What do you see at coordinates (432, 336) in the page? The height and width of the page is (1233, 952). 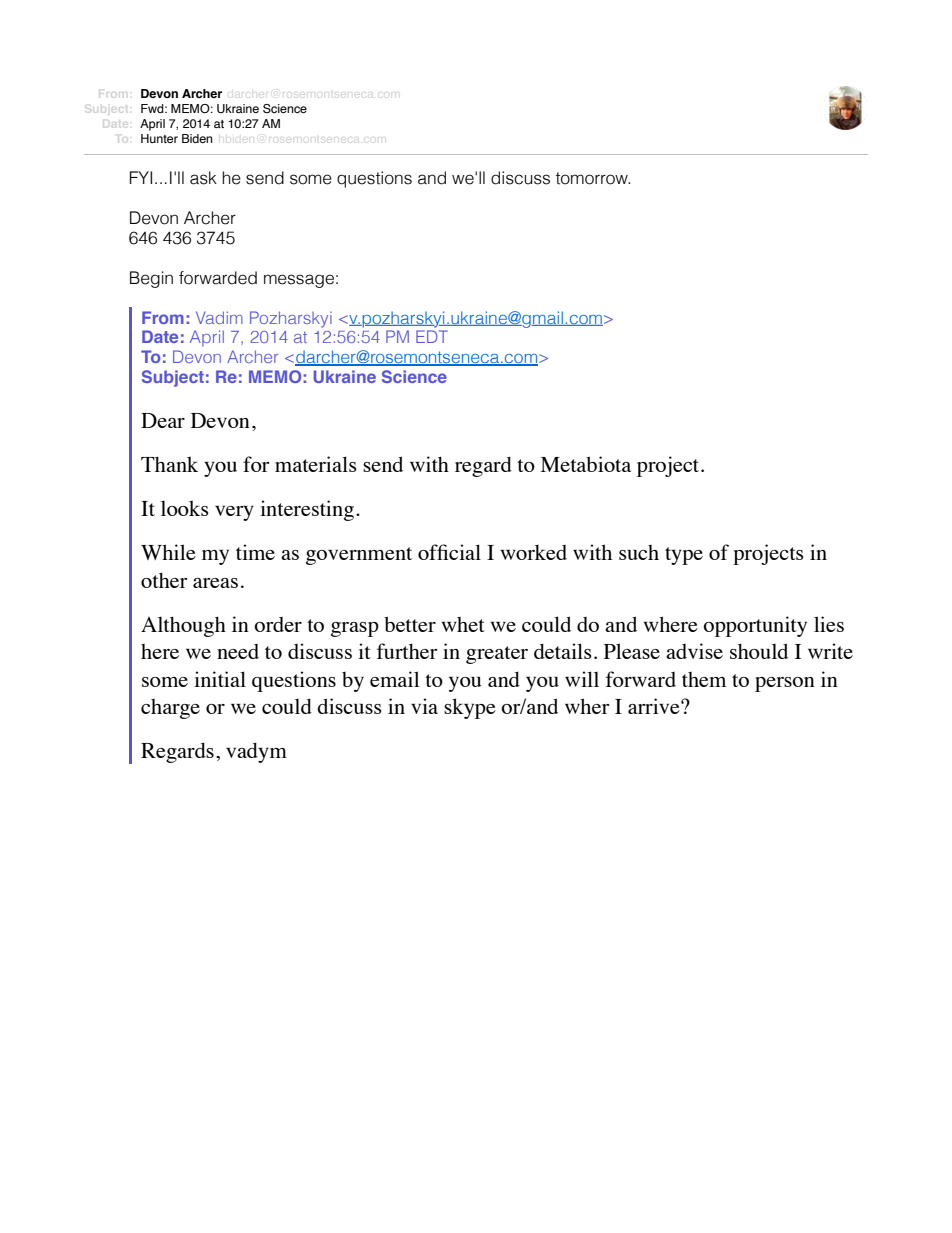 I see `EDT` at bounding box center [432, 336].
